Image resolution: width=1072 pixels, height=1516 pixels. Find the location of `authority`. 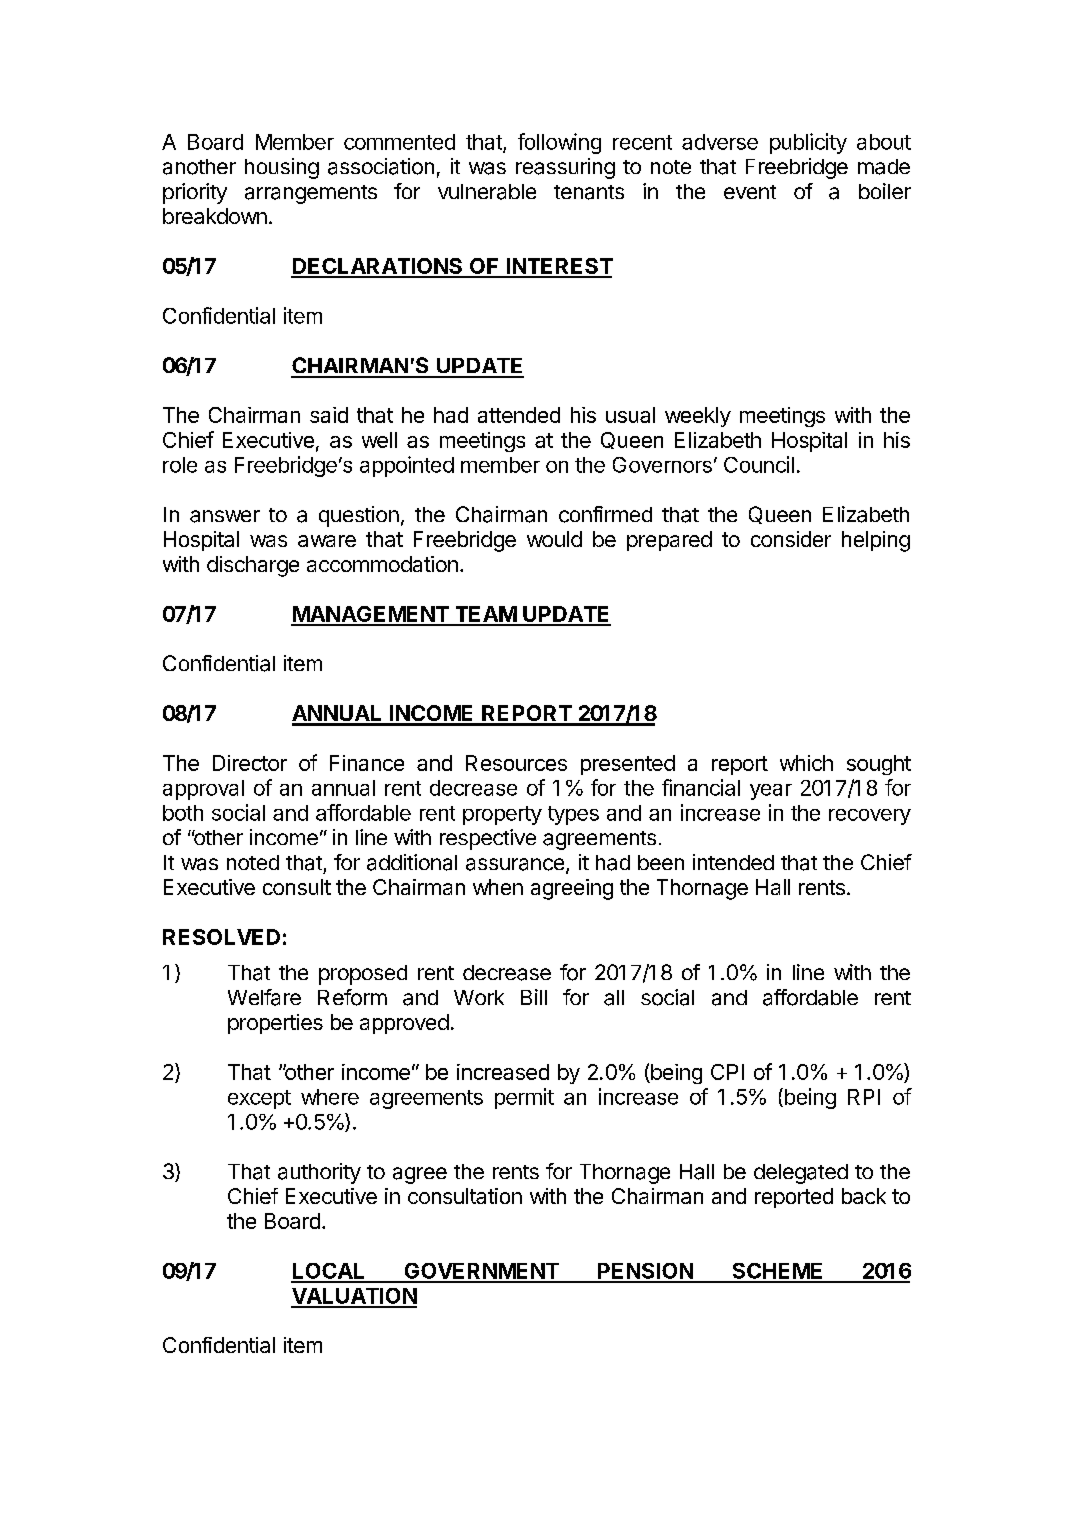

authority is located at coordinates (319, 1173).
